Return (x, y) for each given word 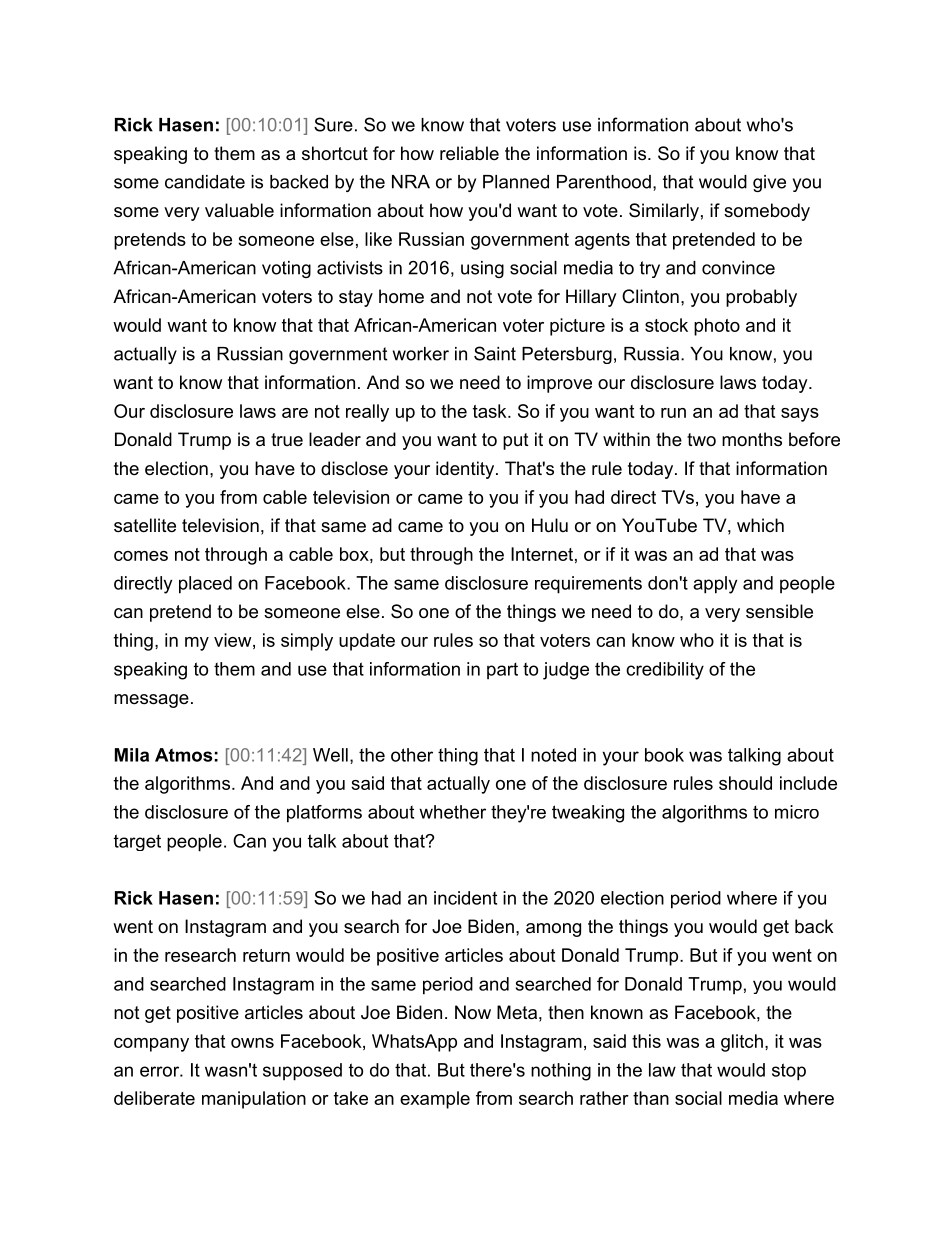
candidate (205, 182)
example (435, 1100)
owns (252, 1043)
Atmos (184, 755)
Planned (516, 182)
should (745, 783)
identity (466, 470)
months (752, 439)
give (769, 183)
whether (452, 812)
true (287, 439)
